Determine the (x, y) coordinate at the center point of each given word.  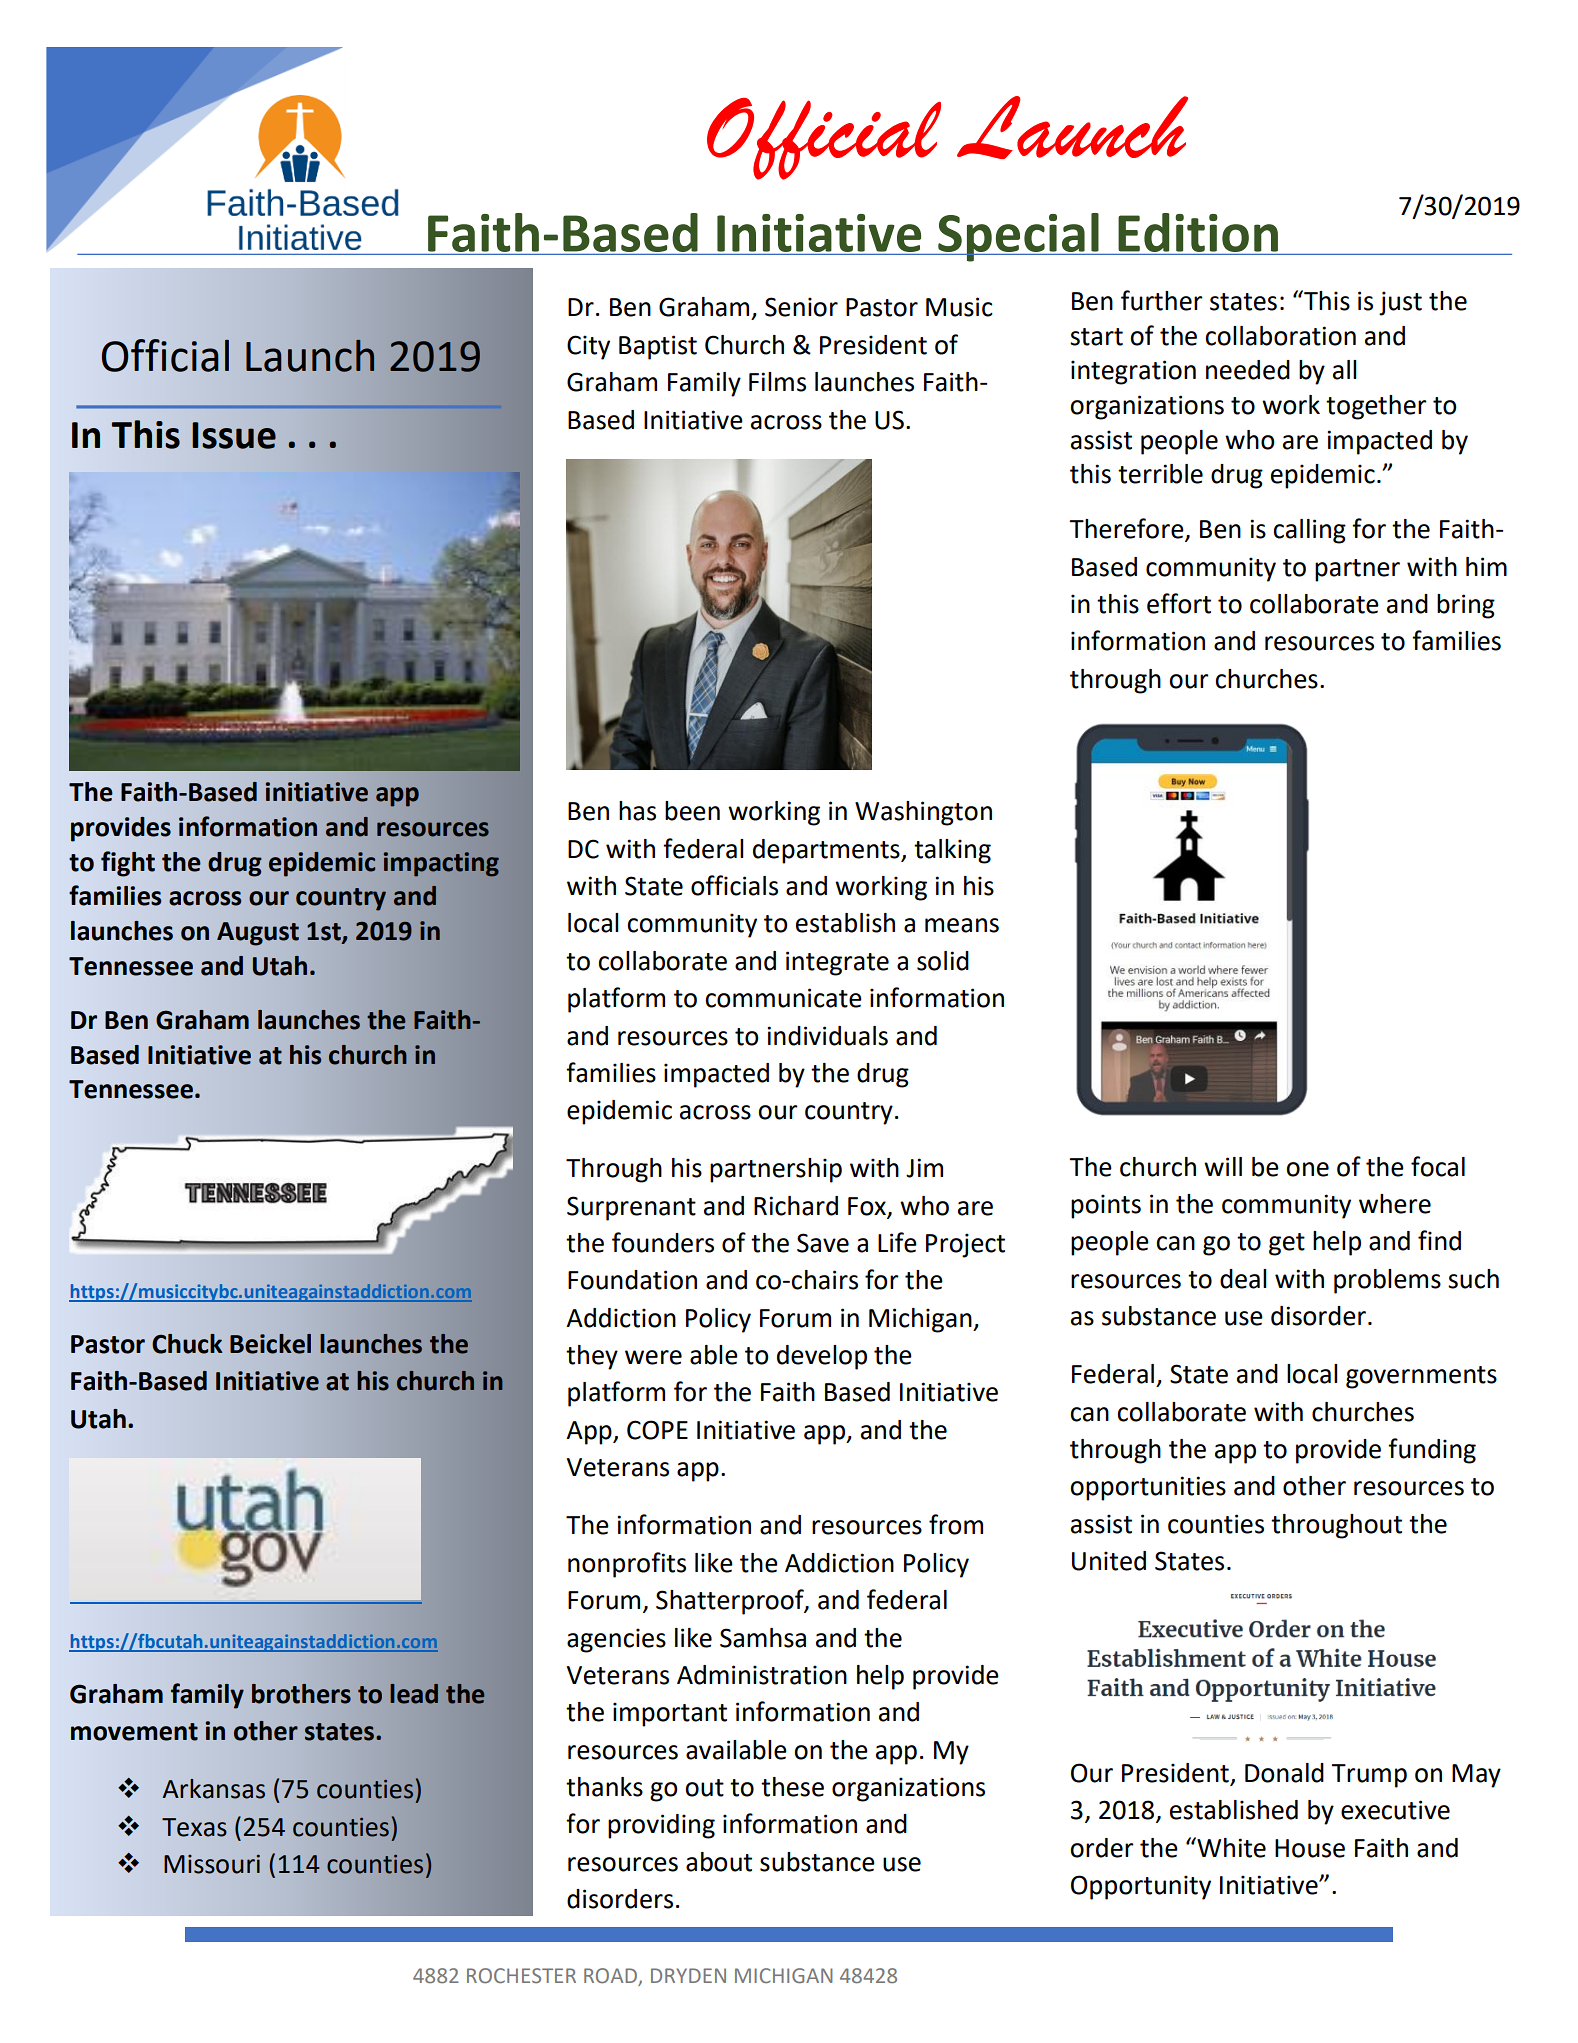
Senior (801, 307)
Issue (234, 435)
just (1400, 303)
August (258, 934)
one (1307, 1169)
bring (1466, 606)
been (692, 811)
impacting (441, 864)
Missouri (212, 1864)
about (719, 1862)
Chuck (187, 1344)
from (956, 1524)
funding (1432, 1451)
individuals (827, 1036)
